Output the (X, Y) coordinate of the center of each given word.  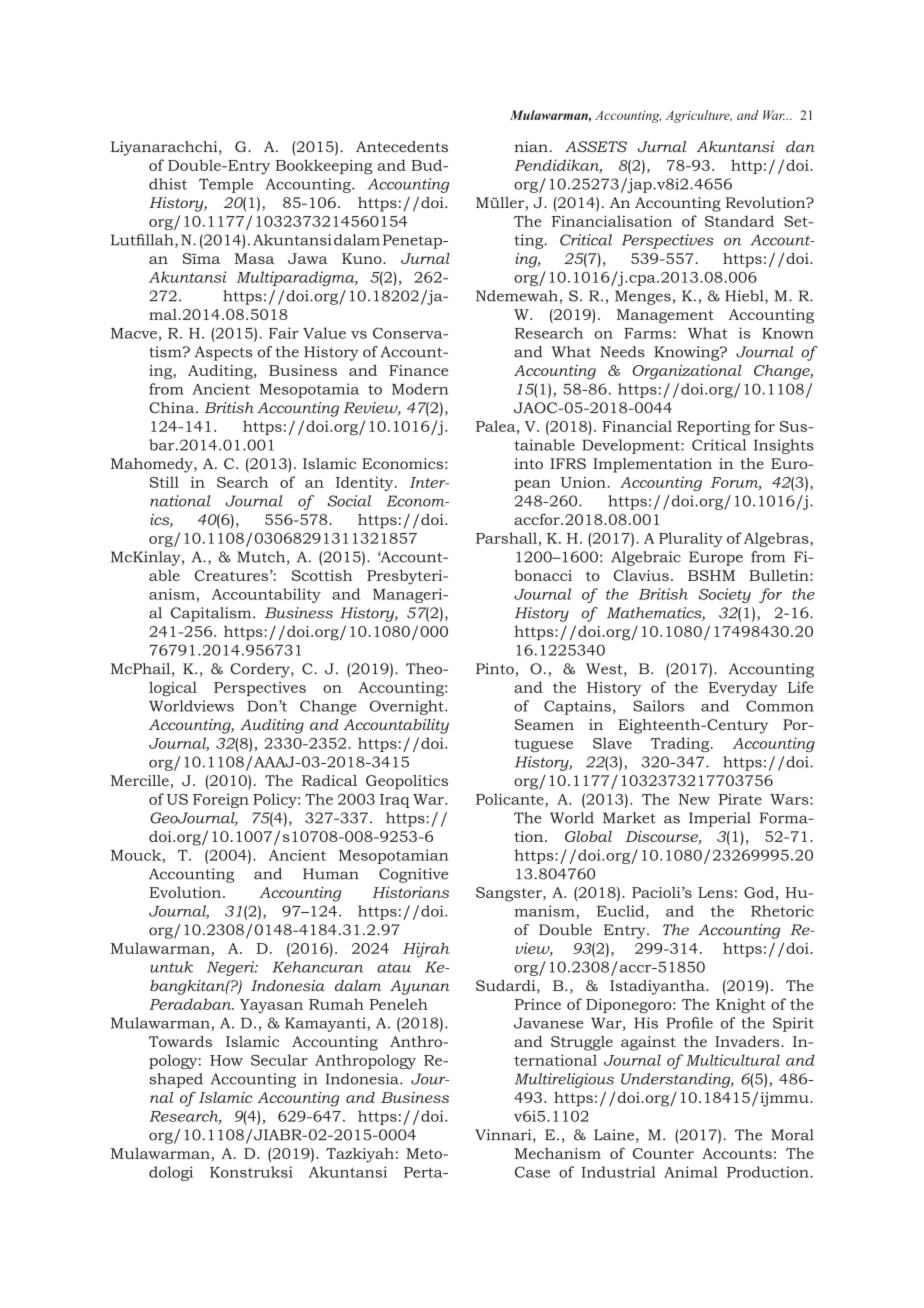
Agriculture (699, 116)
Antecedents (402, 147)
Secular (279, 1060)
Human (331, 874)
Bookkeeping (324, 166)
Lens (715, 892)
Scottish (322, 575)
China (173, 408)
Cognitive (413, 875)
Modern (420, 389)
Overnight (408, 707)
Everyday (743, 688)
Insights (784, 446)
